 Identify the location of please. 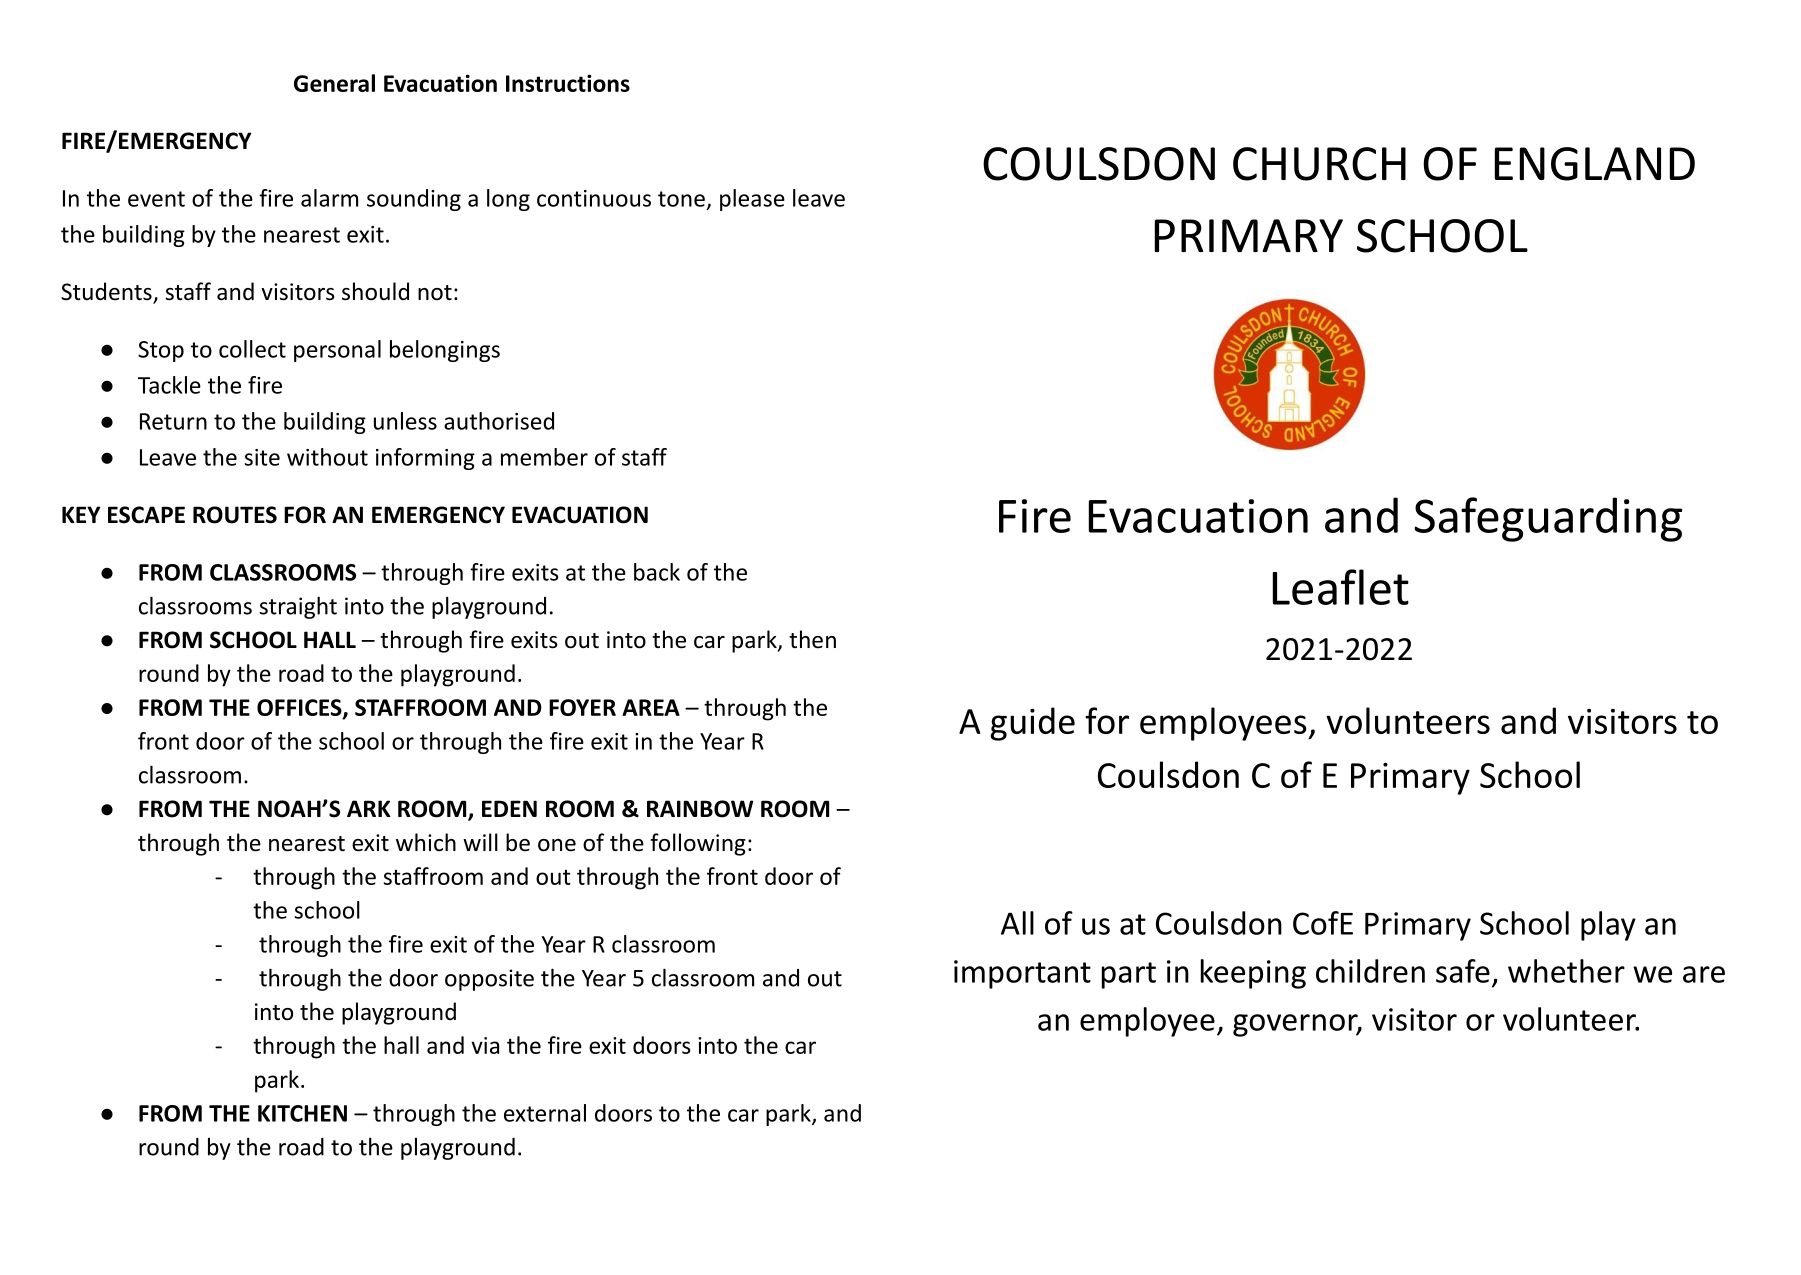
(752, 200).
